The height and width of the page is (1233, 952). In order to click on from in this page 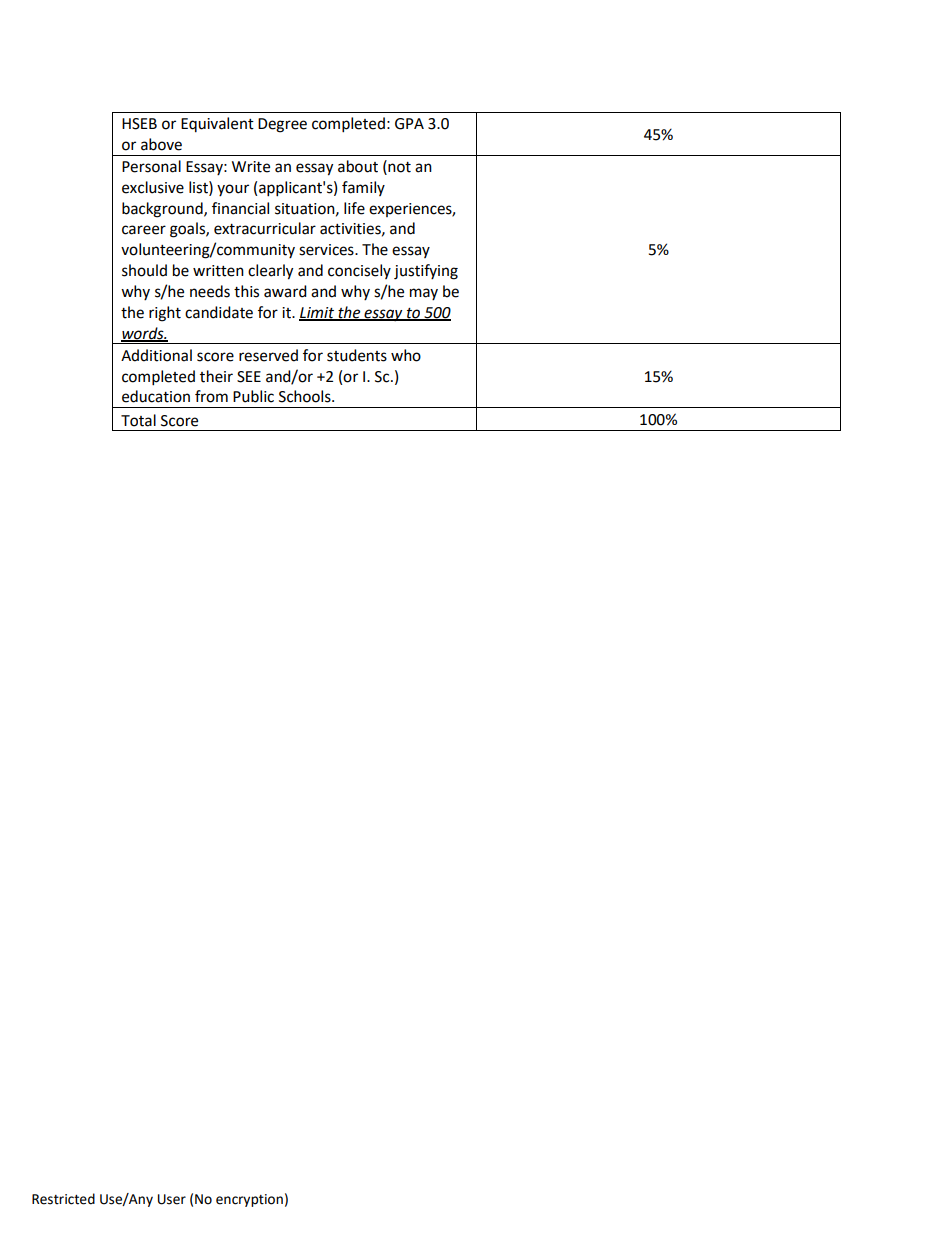, I will do `click(211, 396)`.
